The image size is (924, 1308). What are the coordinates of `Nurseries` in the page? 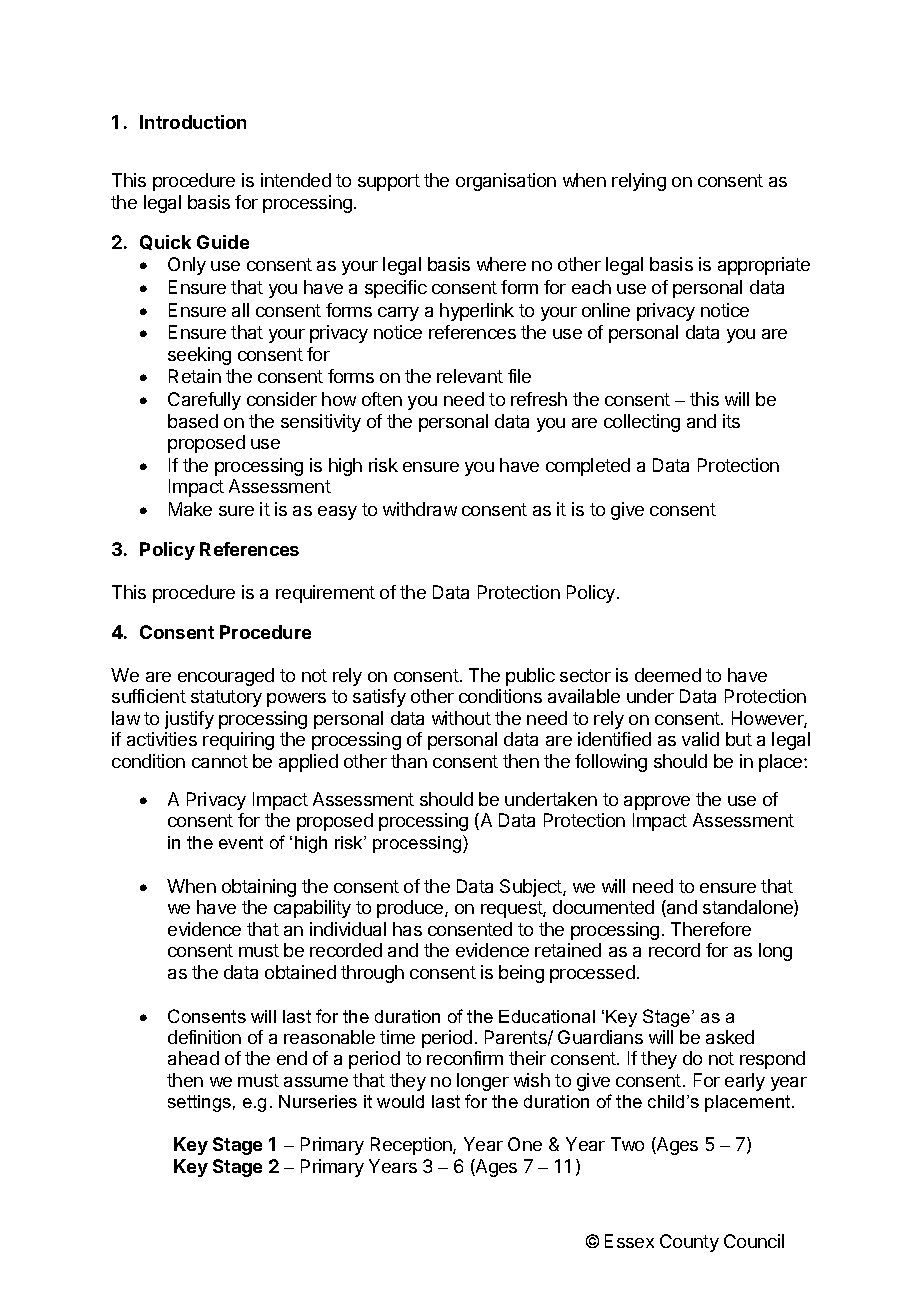 It's located at (318, 1101).
